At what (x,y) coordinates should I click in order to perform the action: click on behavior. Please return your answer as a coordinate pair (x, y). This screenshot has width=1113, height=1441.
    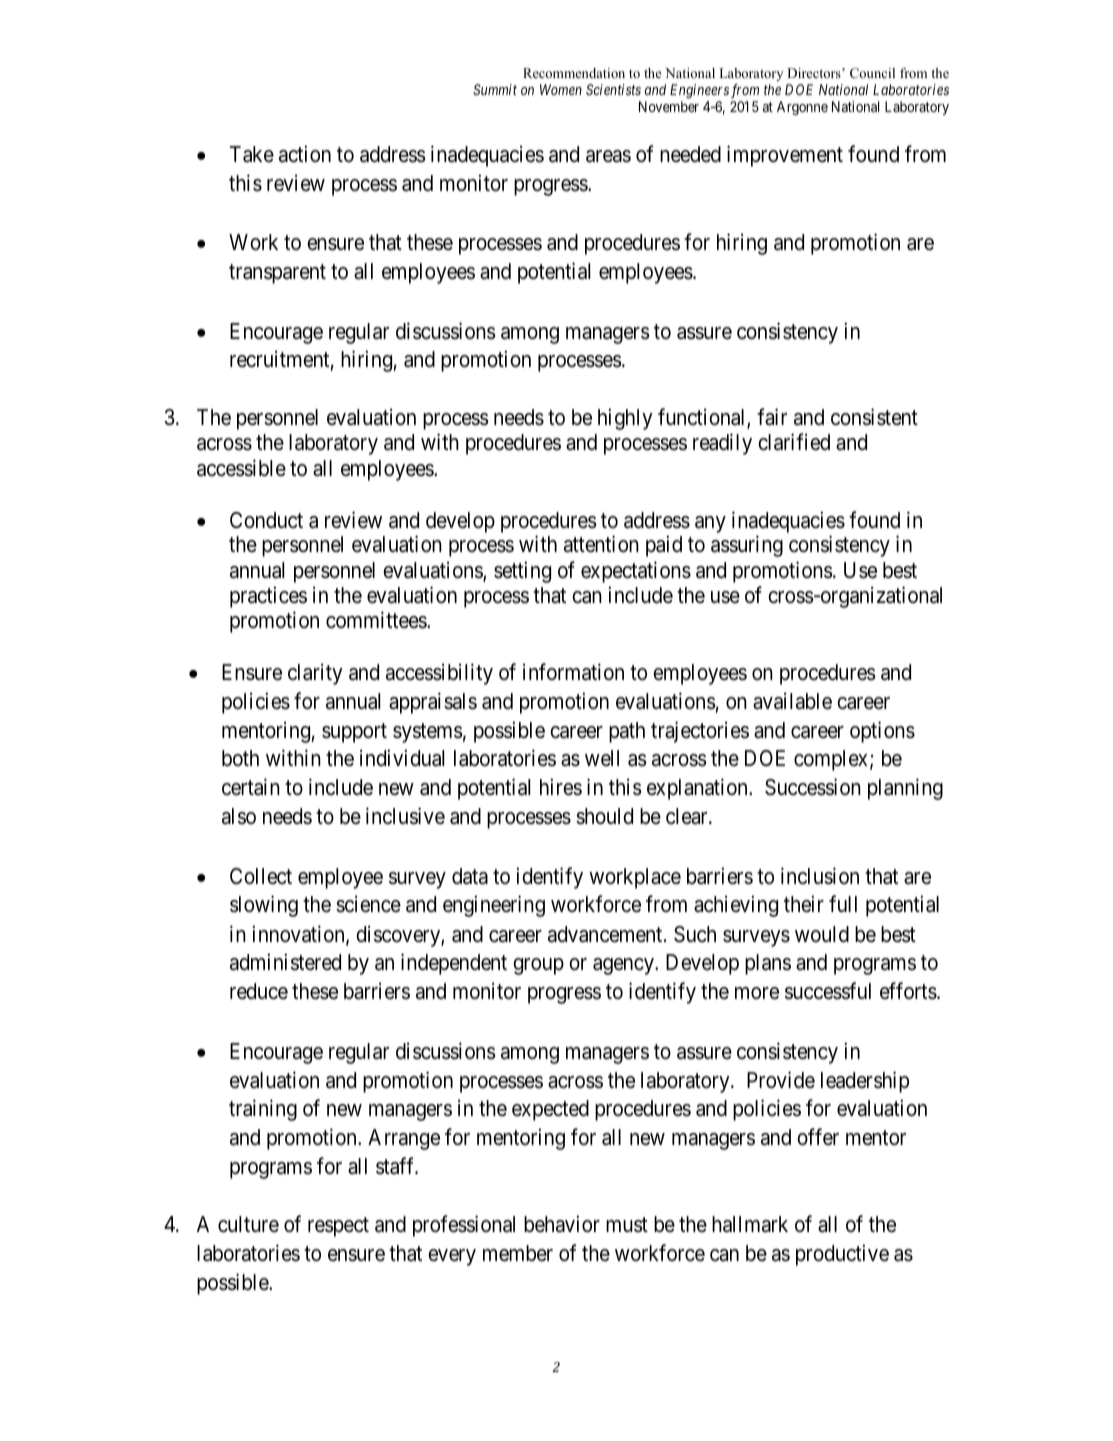
    Looking at the image, I should click on (562, 1224).
